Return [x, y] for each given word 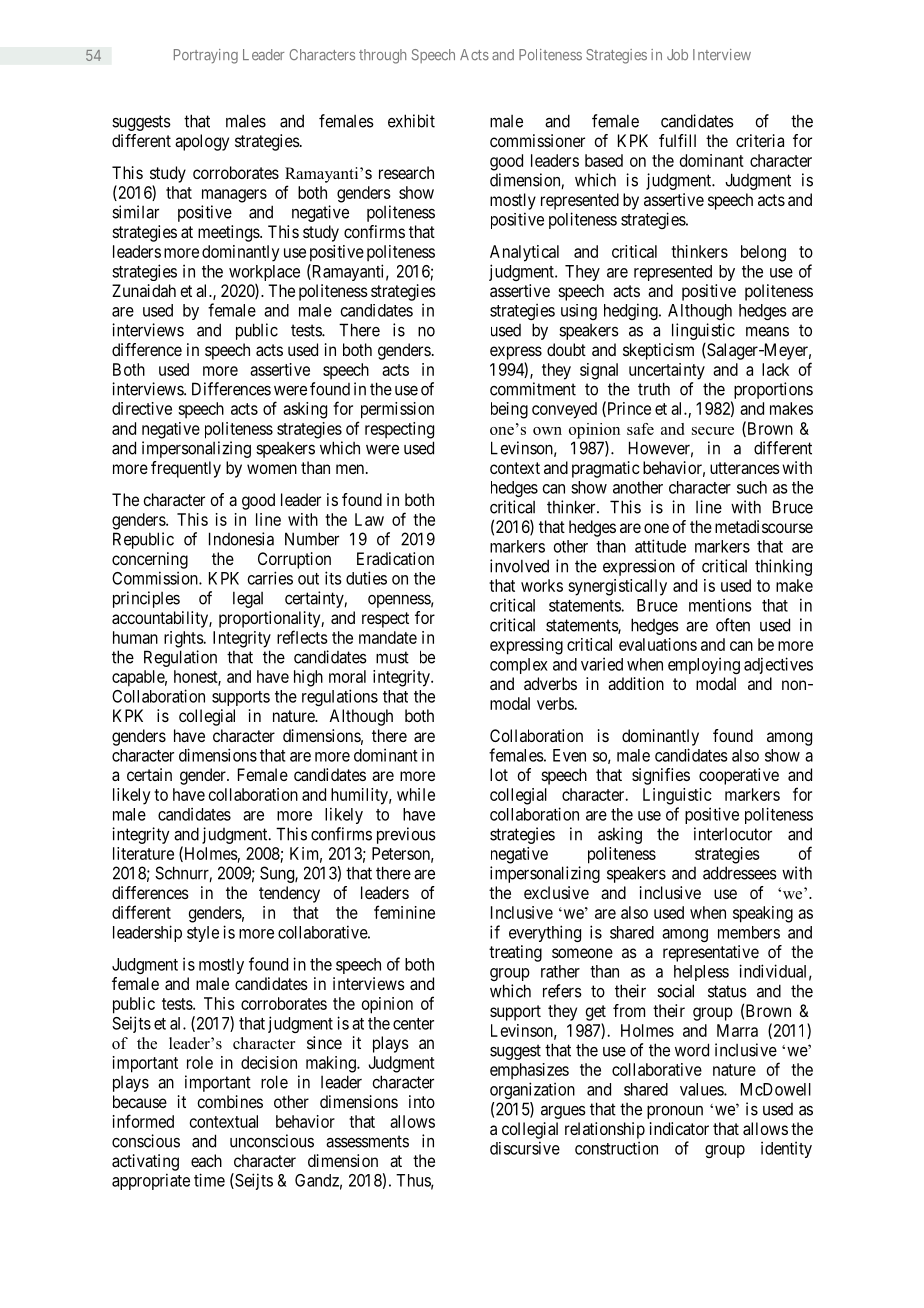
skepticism [658, 351]
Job [677, 55]
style [203, 934]
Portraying [206, 56]
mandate [388, 637]
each [206, 1160]
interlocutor [733, 834]
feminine [404, 912]
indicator [679, 1128]
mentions [720, 605]
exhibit [411, 121]
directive [142, 408]
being [509, 410]
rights [184, 639]
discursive [525, 1148]
